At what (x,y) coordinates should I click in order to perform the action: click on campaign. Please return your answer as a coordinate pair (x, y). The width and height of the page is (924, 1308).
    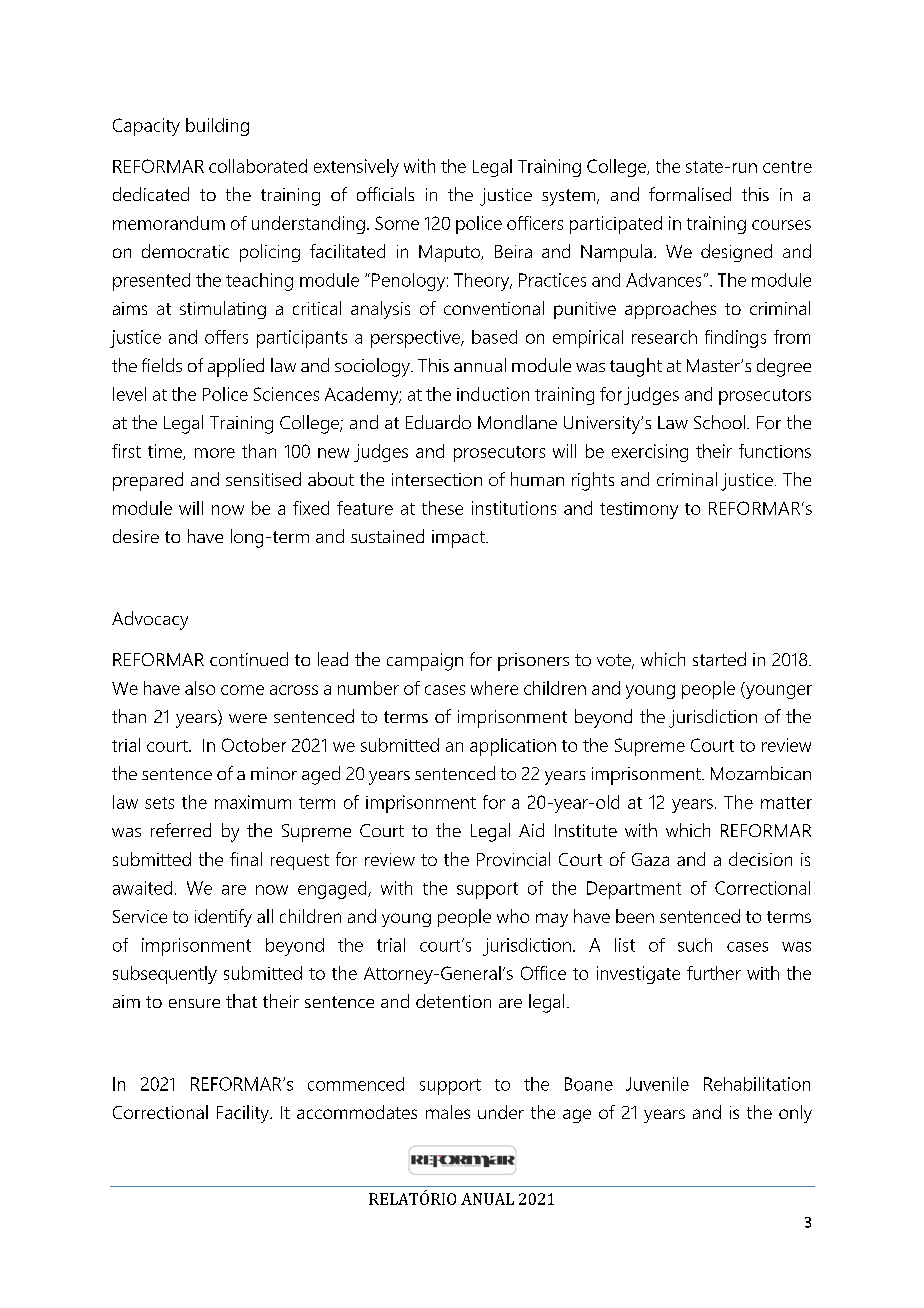
    Looking at the image, I should click on (425, 662).
